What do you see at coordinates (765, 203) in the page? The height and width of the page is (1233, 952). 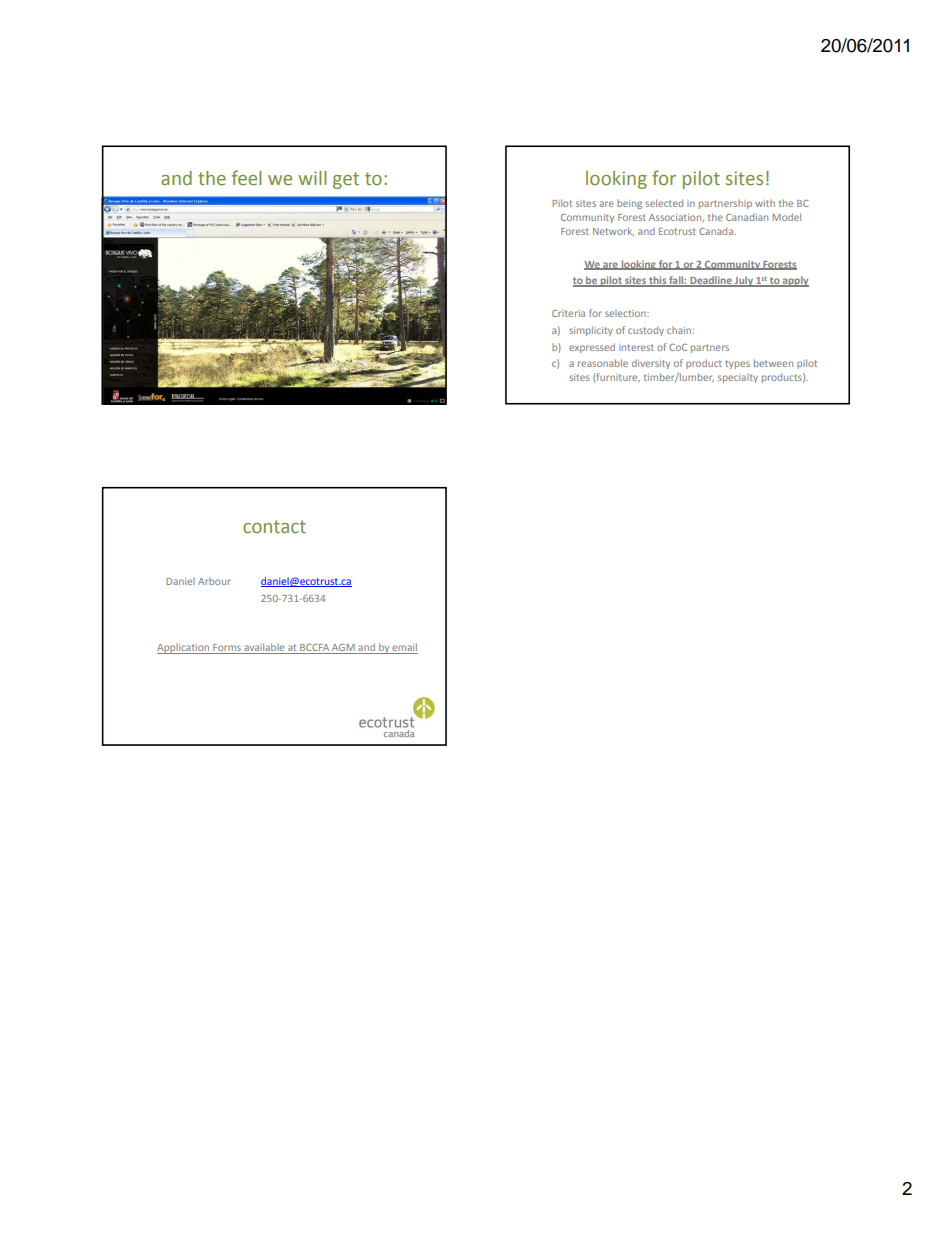 I see `with` at bounding box center [765, 203].
